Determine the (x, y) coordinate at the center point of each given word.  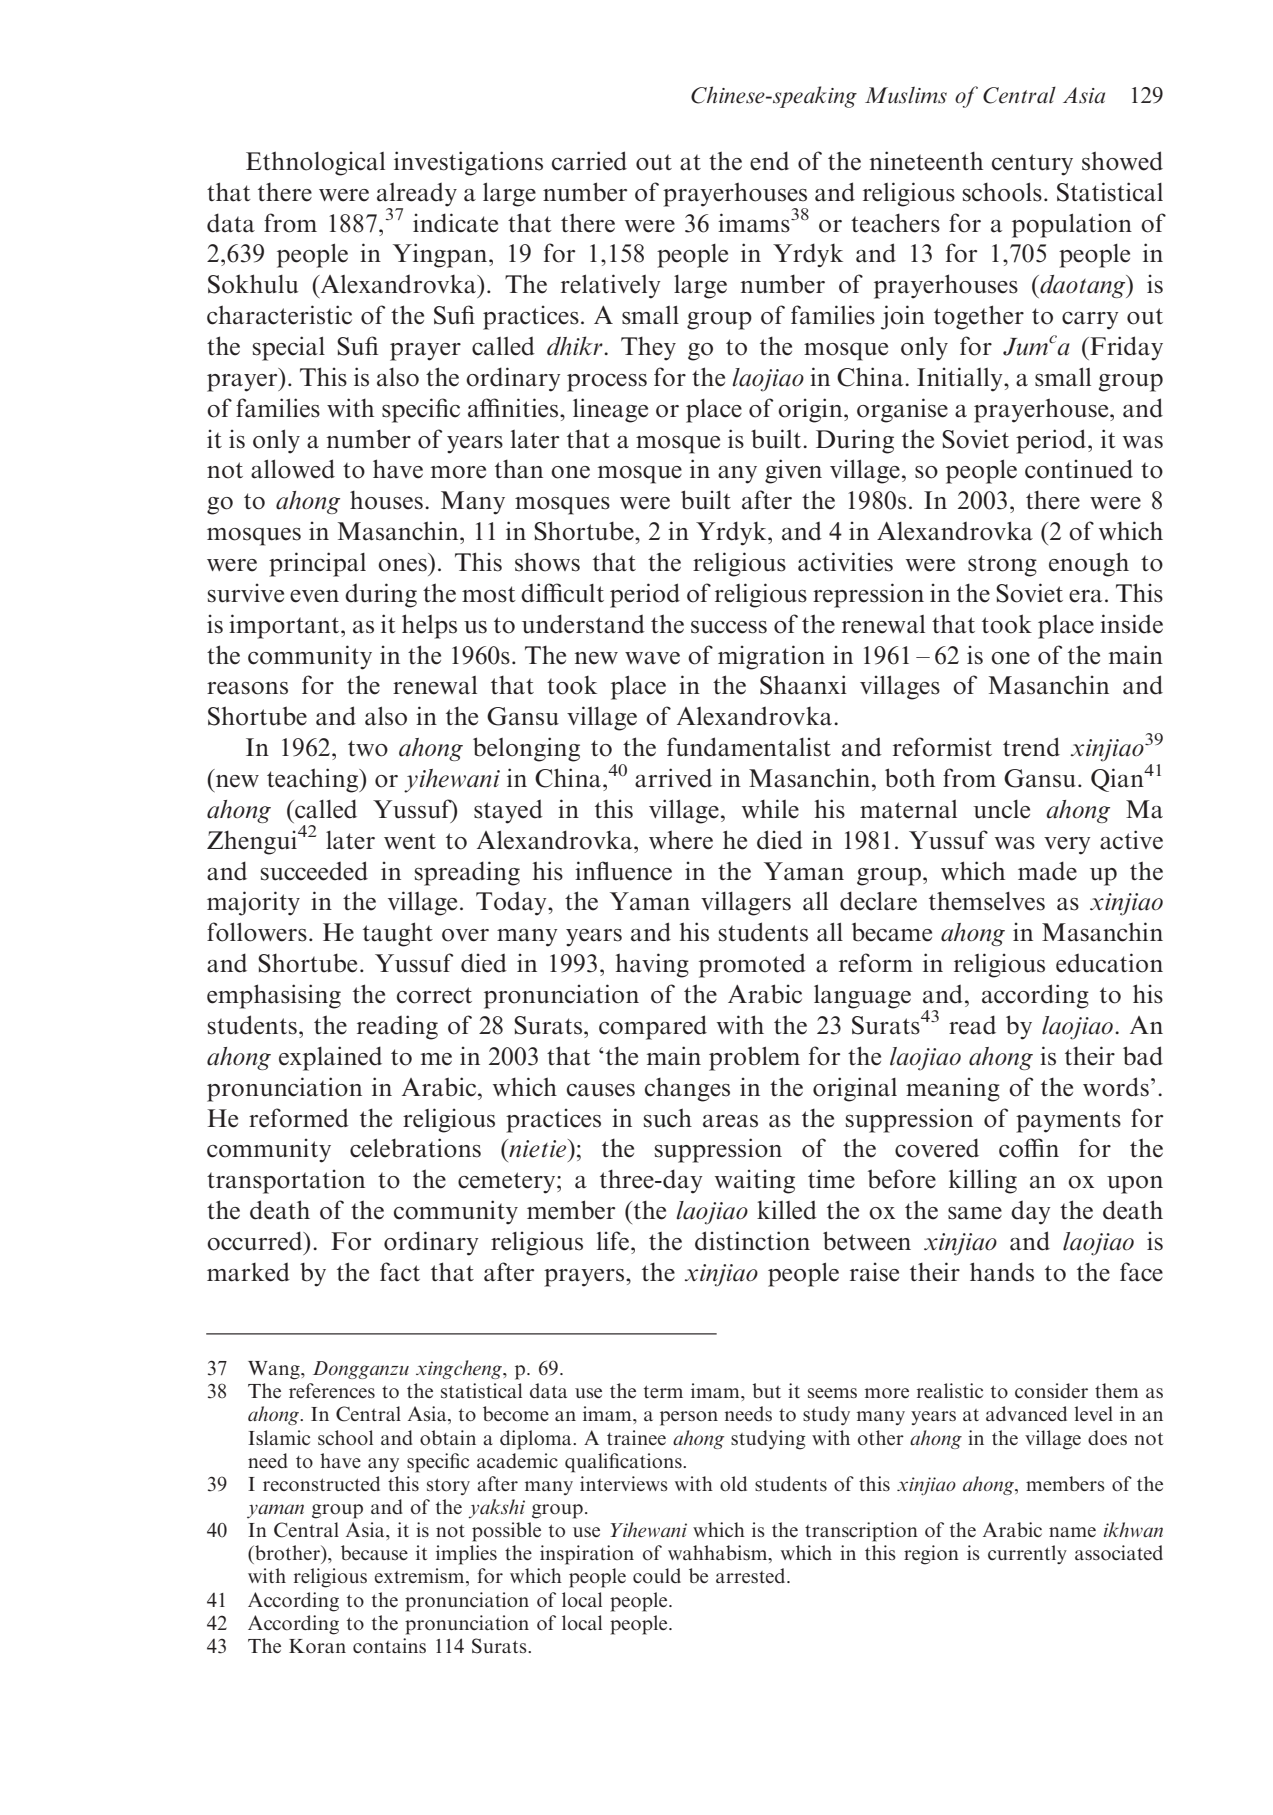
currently (1027, 1554)
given (793, 471)
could (657, 1576)
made (1047, 871)
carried (589, 161)
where (681, 840)
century (1032, 165)
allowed (293, 469)
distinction (752, 1241)
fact (400, 1272)
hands (1002, 1272)
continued (1079, 469)
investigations (468, 163)
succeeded (314, 871)
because (374, 1552)
